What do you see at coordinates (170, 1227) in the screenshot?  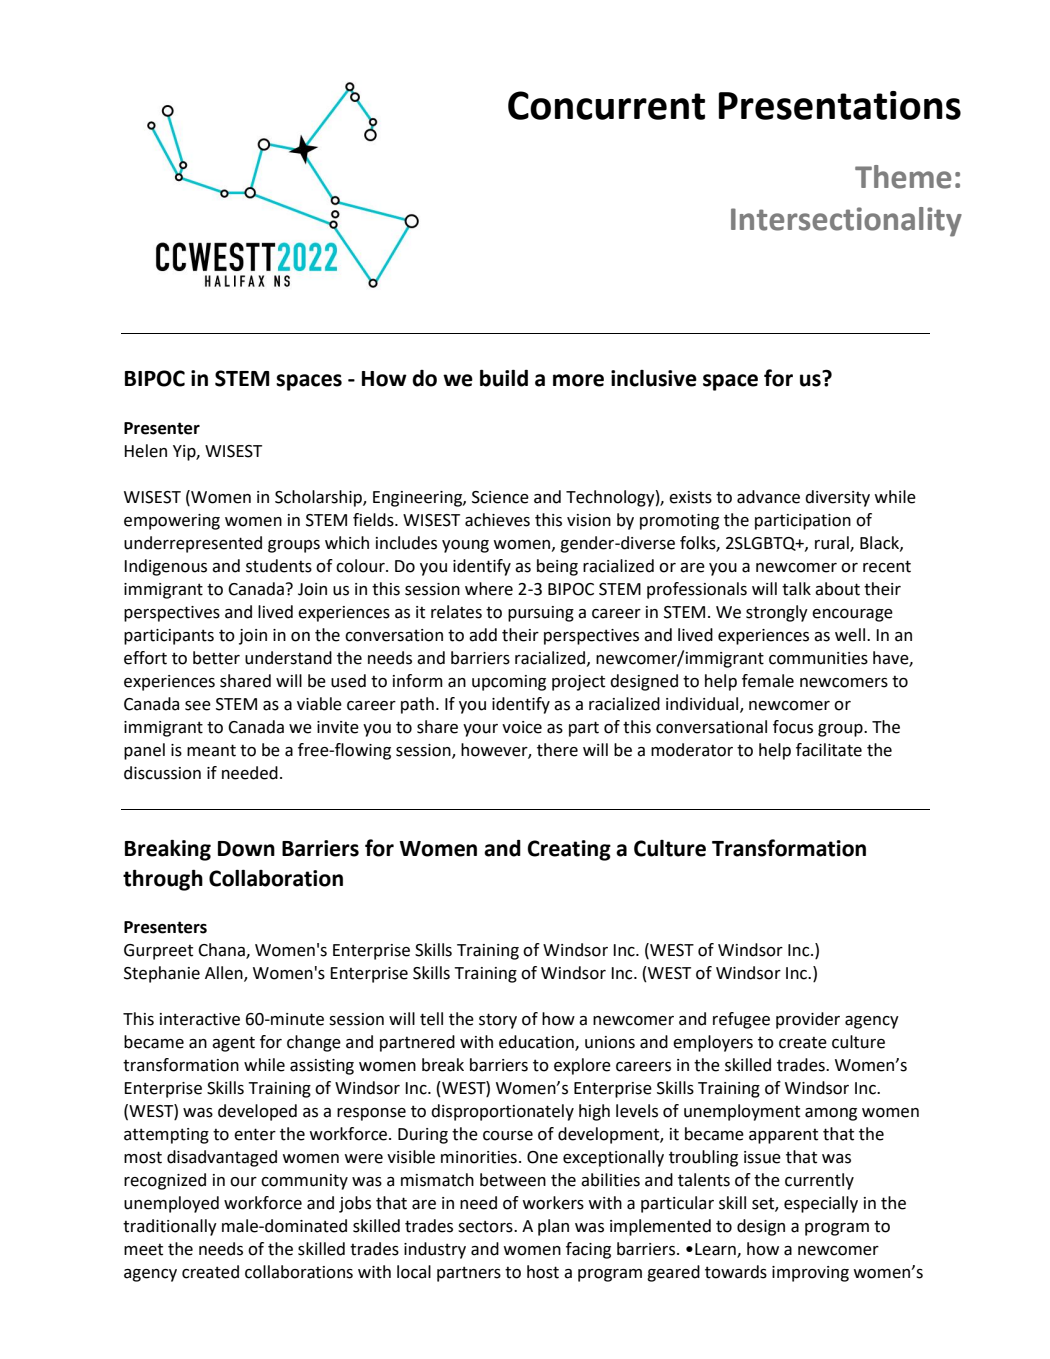 I see `traditionally` at bounding box center [170, 1227].
